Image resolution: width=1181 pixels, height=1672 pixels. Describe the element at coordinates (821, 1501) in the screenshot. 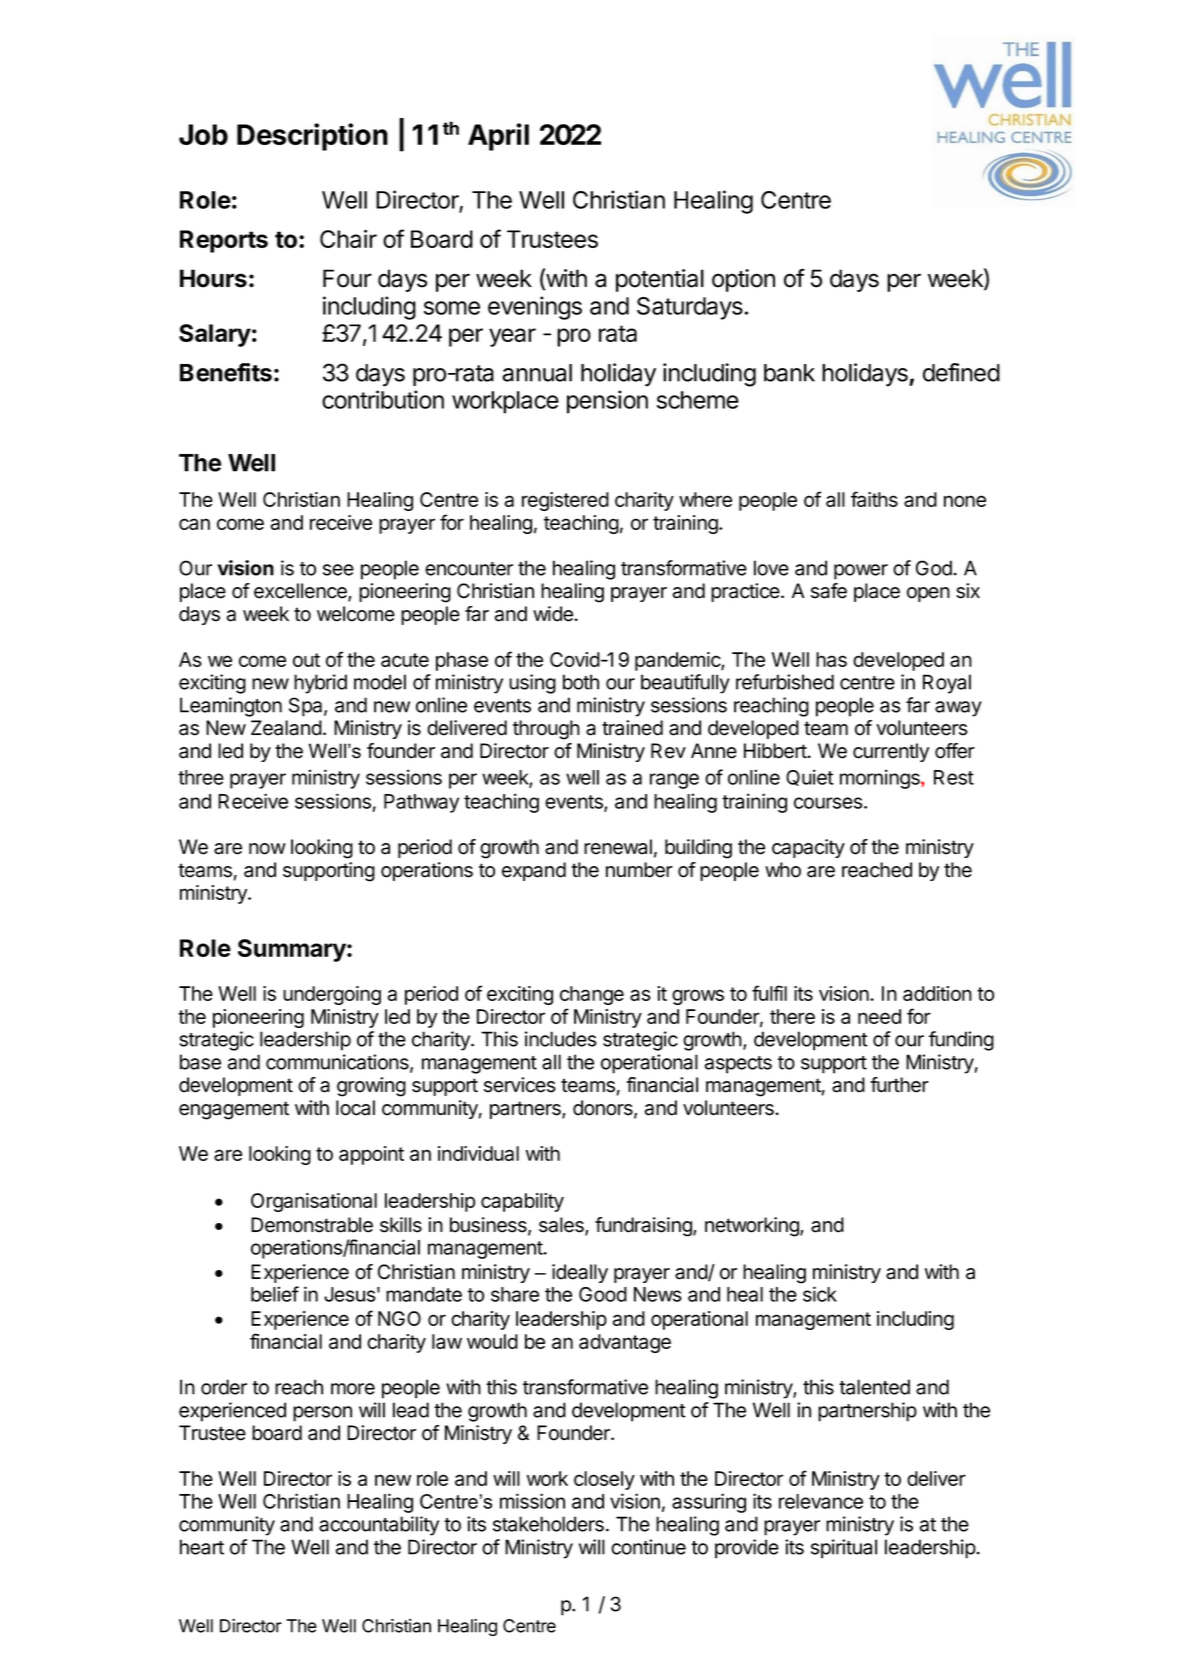

I see `relevance` at that location.
